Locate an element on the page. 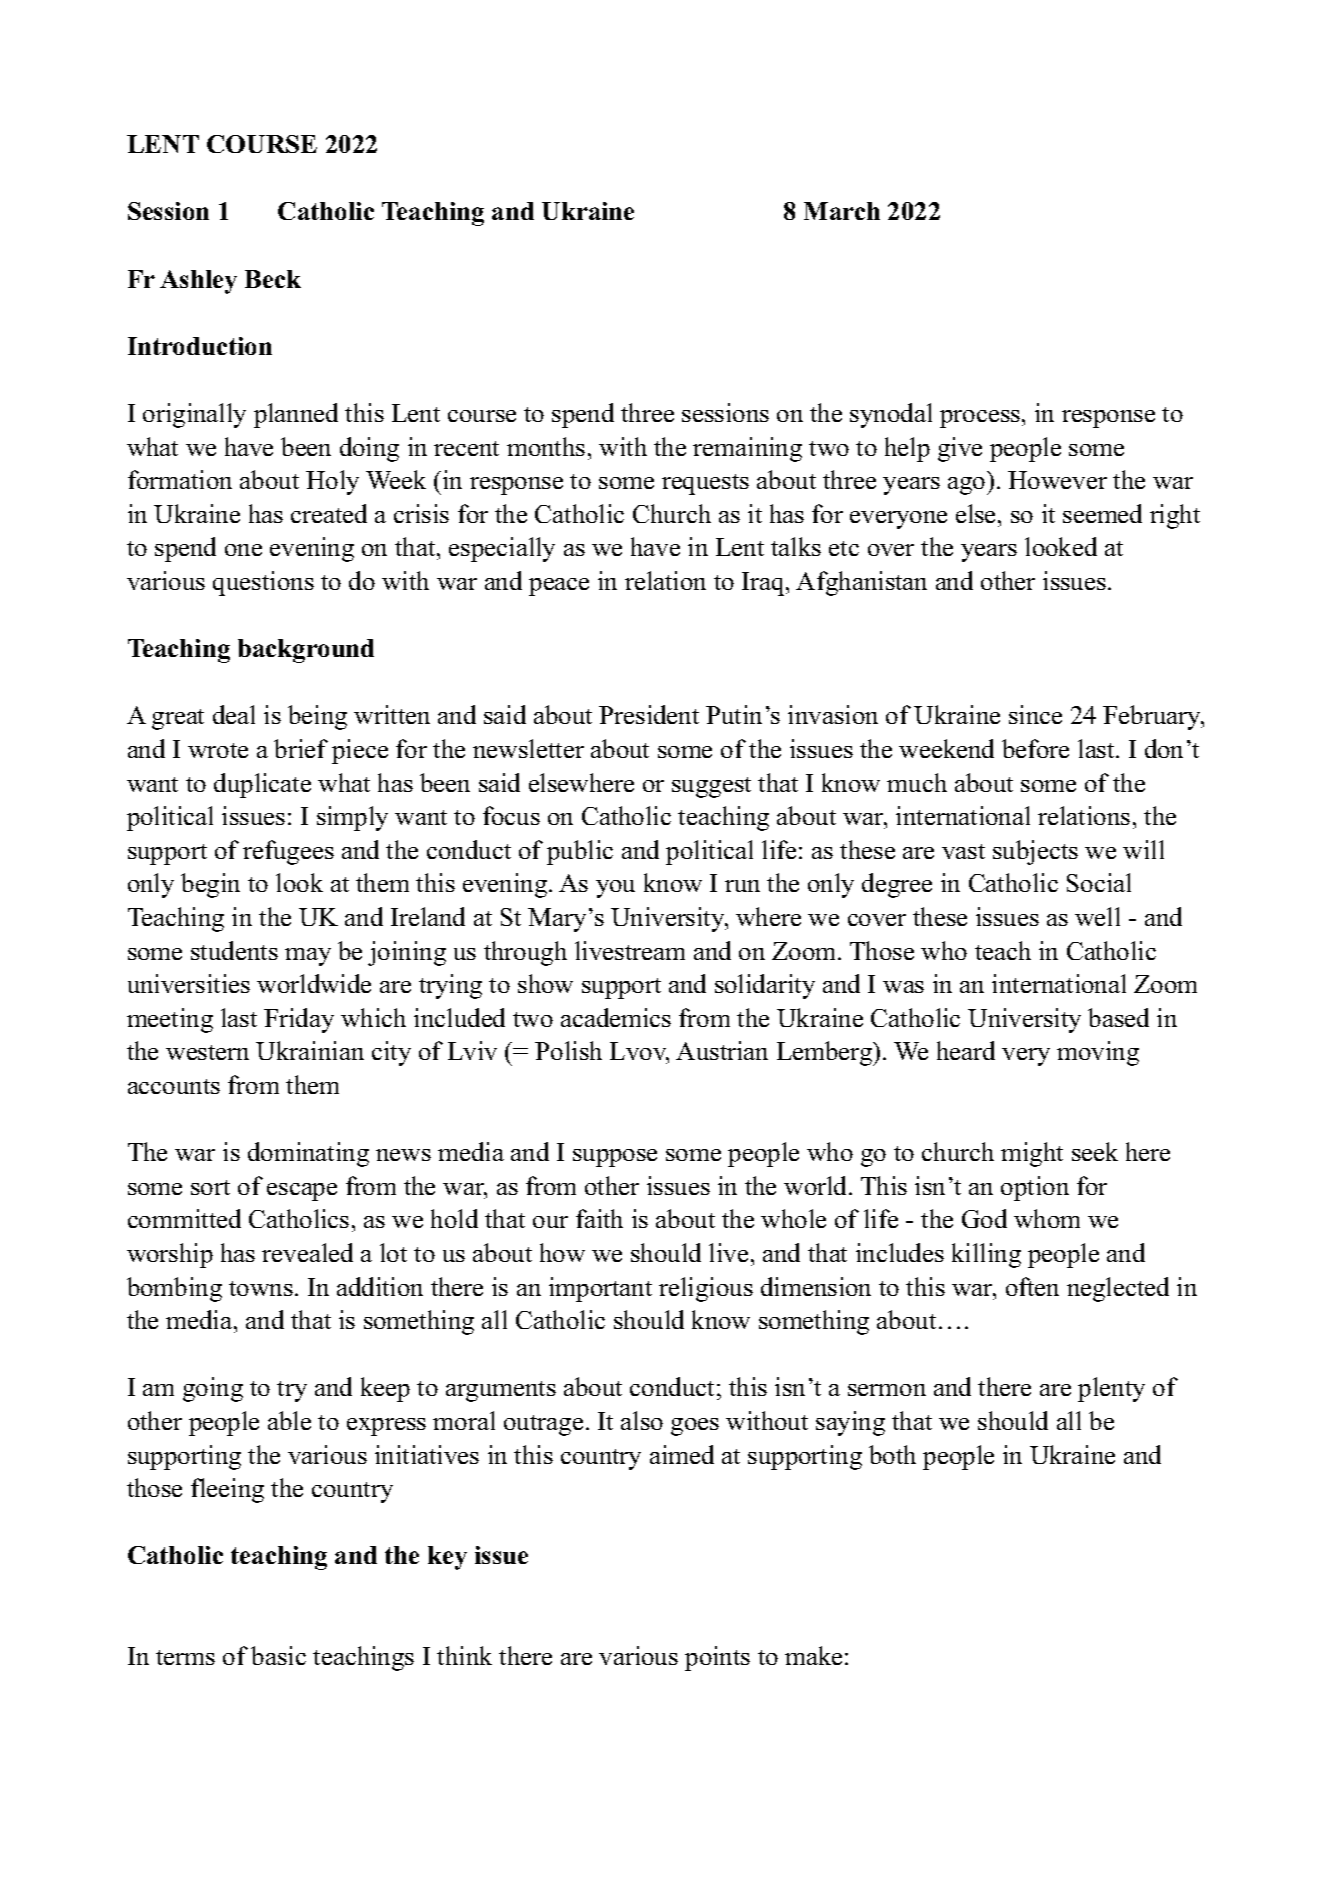 The width and height of the image is (1334, 1886). may is located at coordinates (308, 957).
